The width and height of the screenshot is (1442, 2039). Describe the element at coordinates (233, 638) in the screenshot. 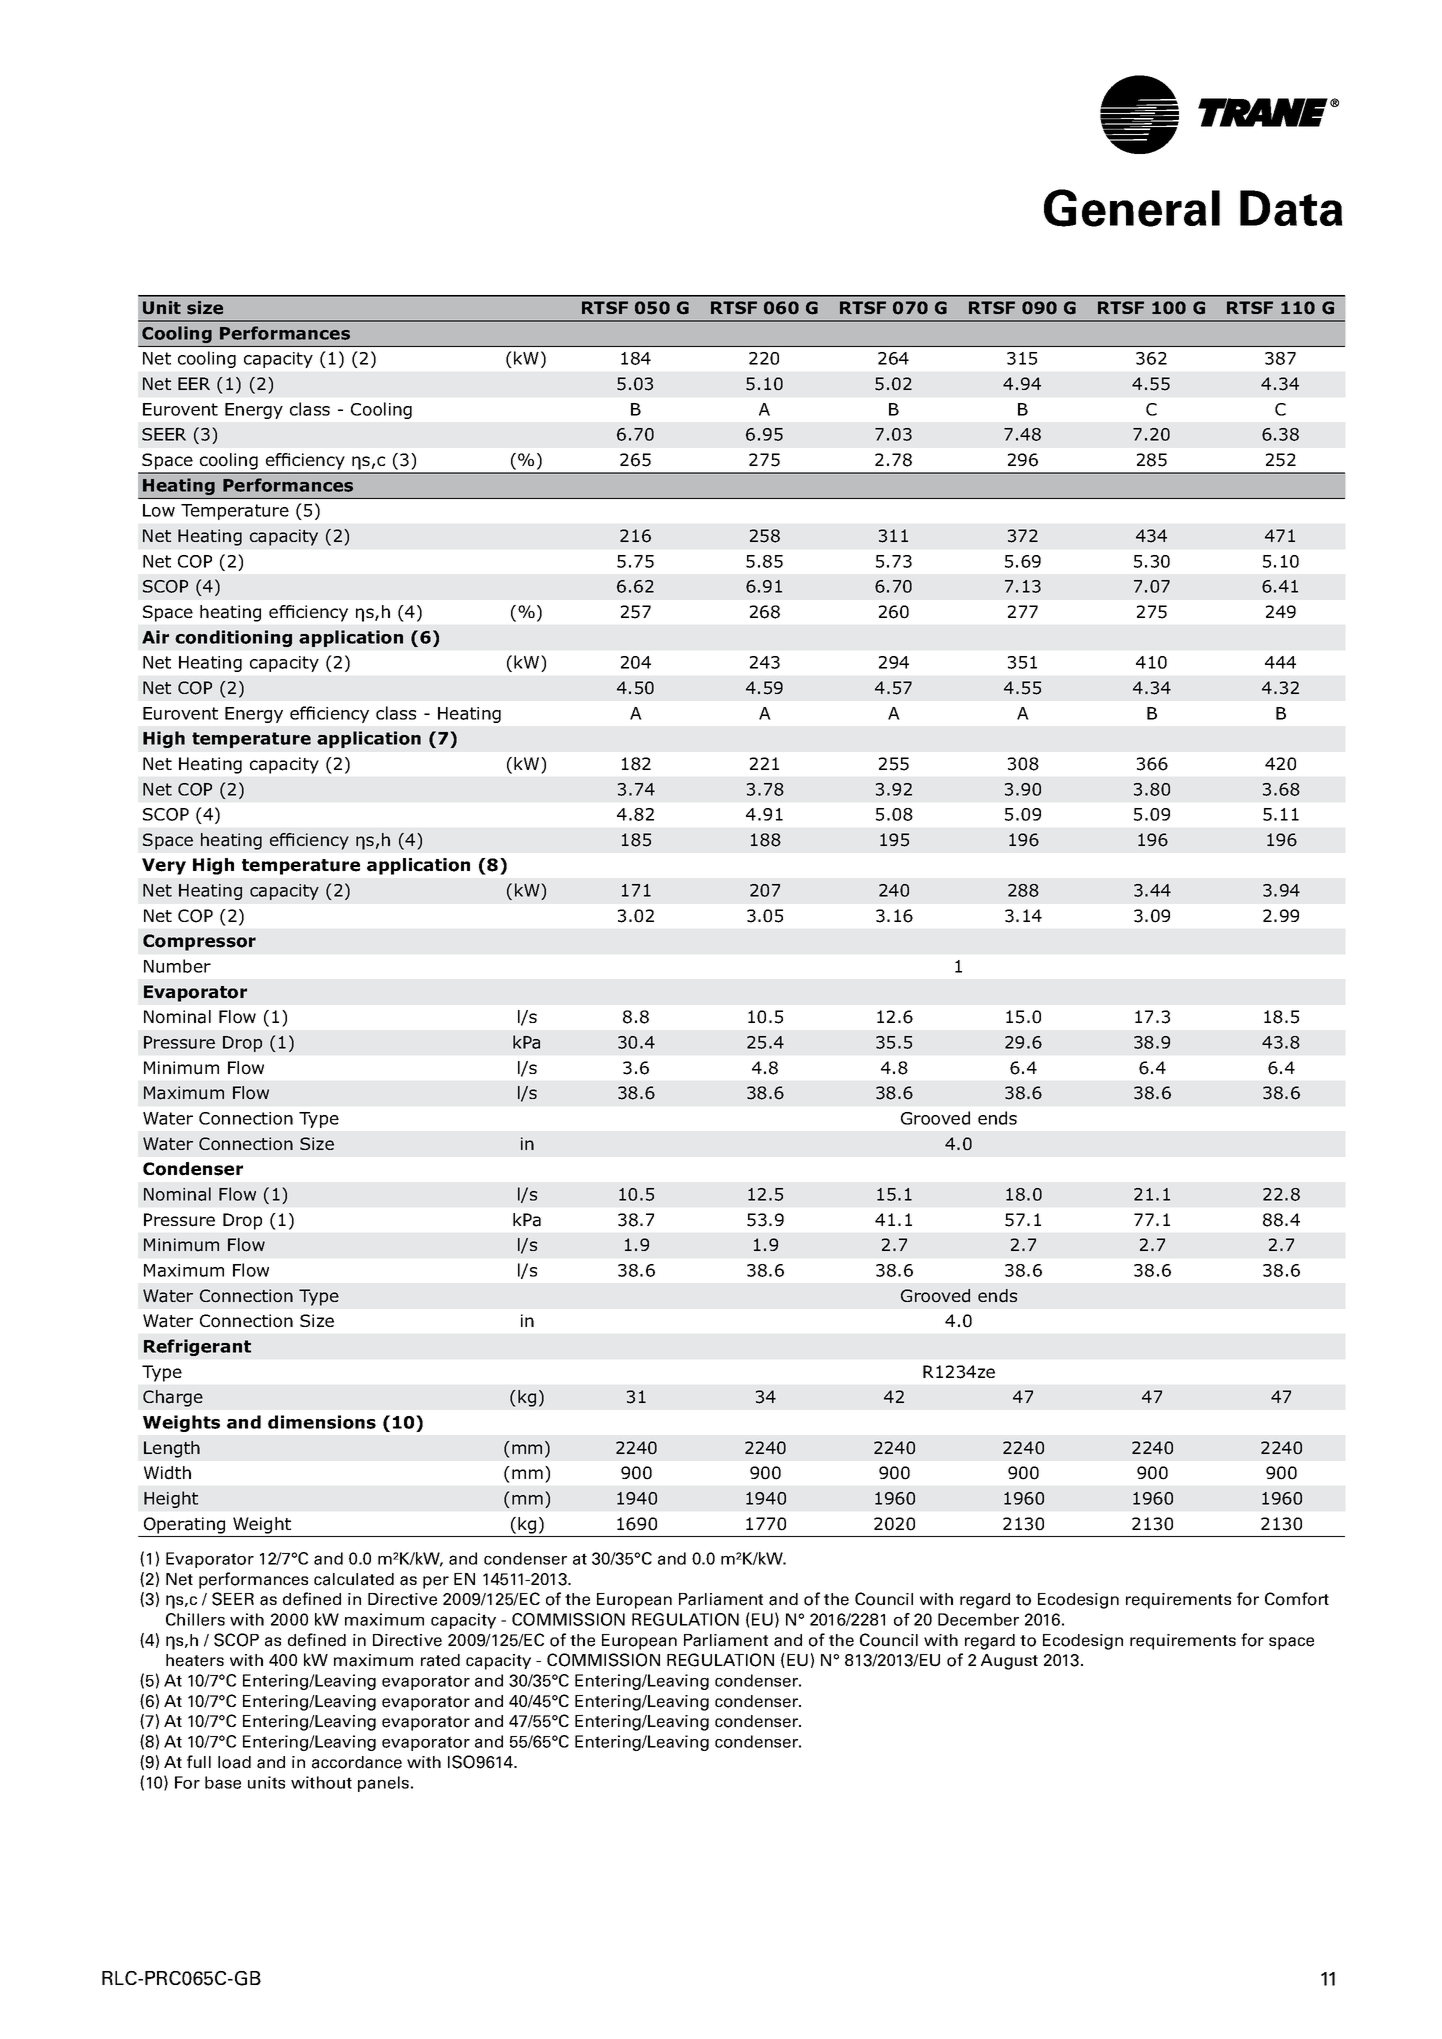

I see `conditioning` at that location.
